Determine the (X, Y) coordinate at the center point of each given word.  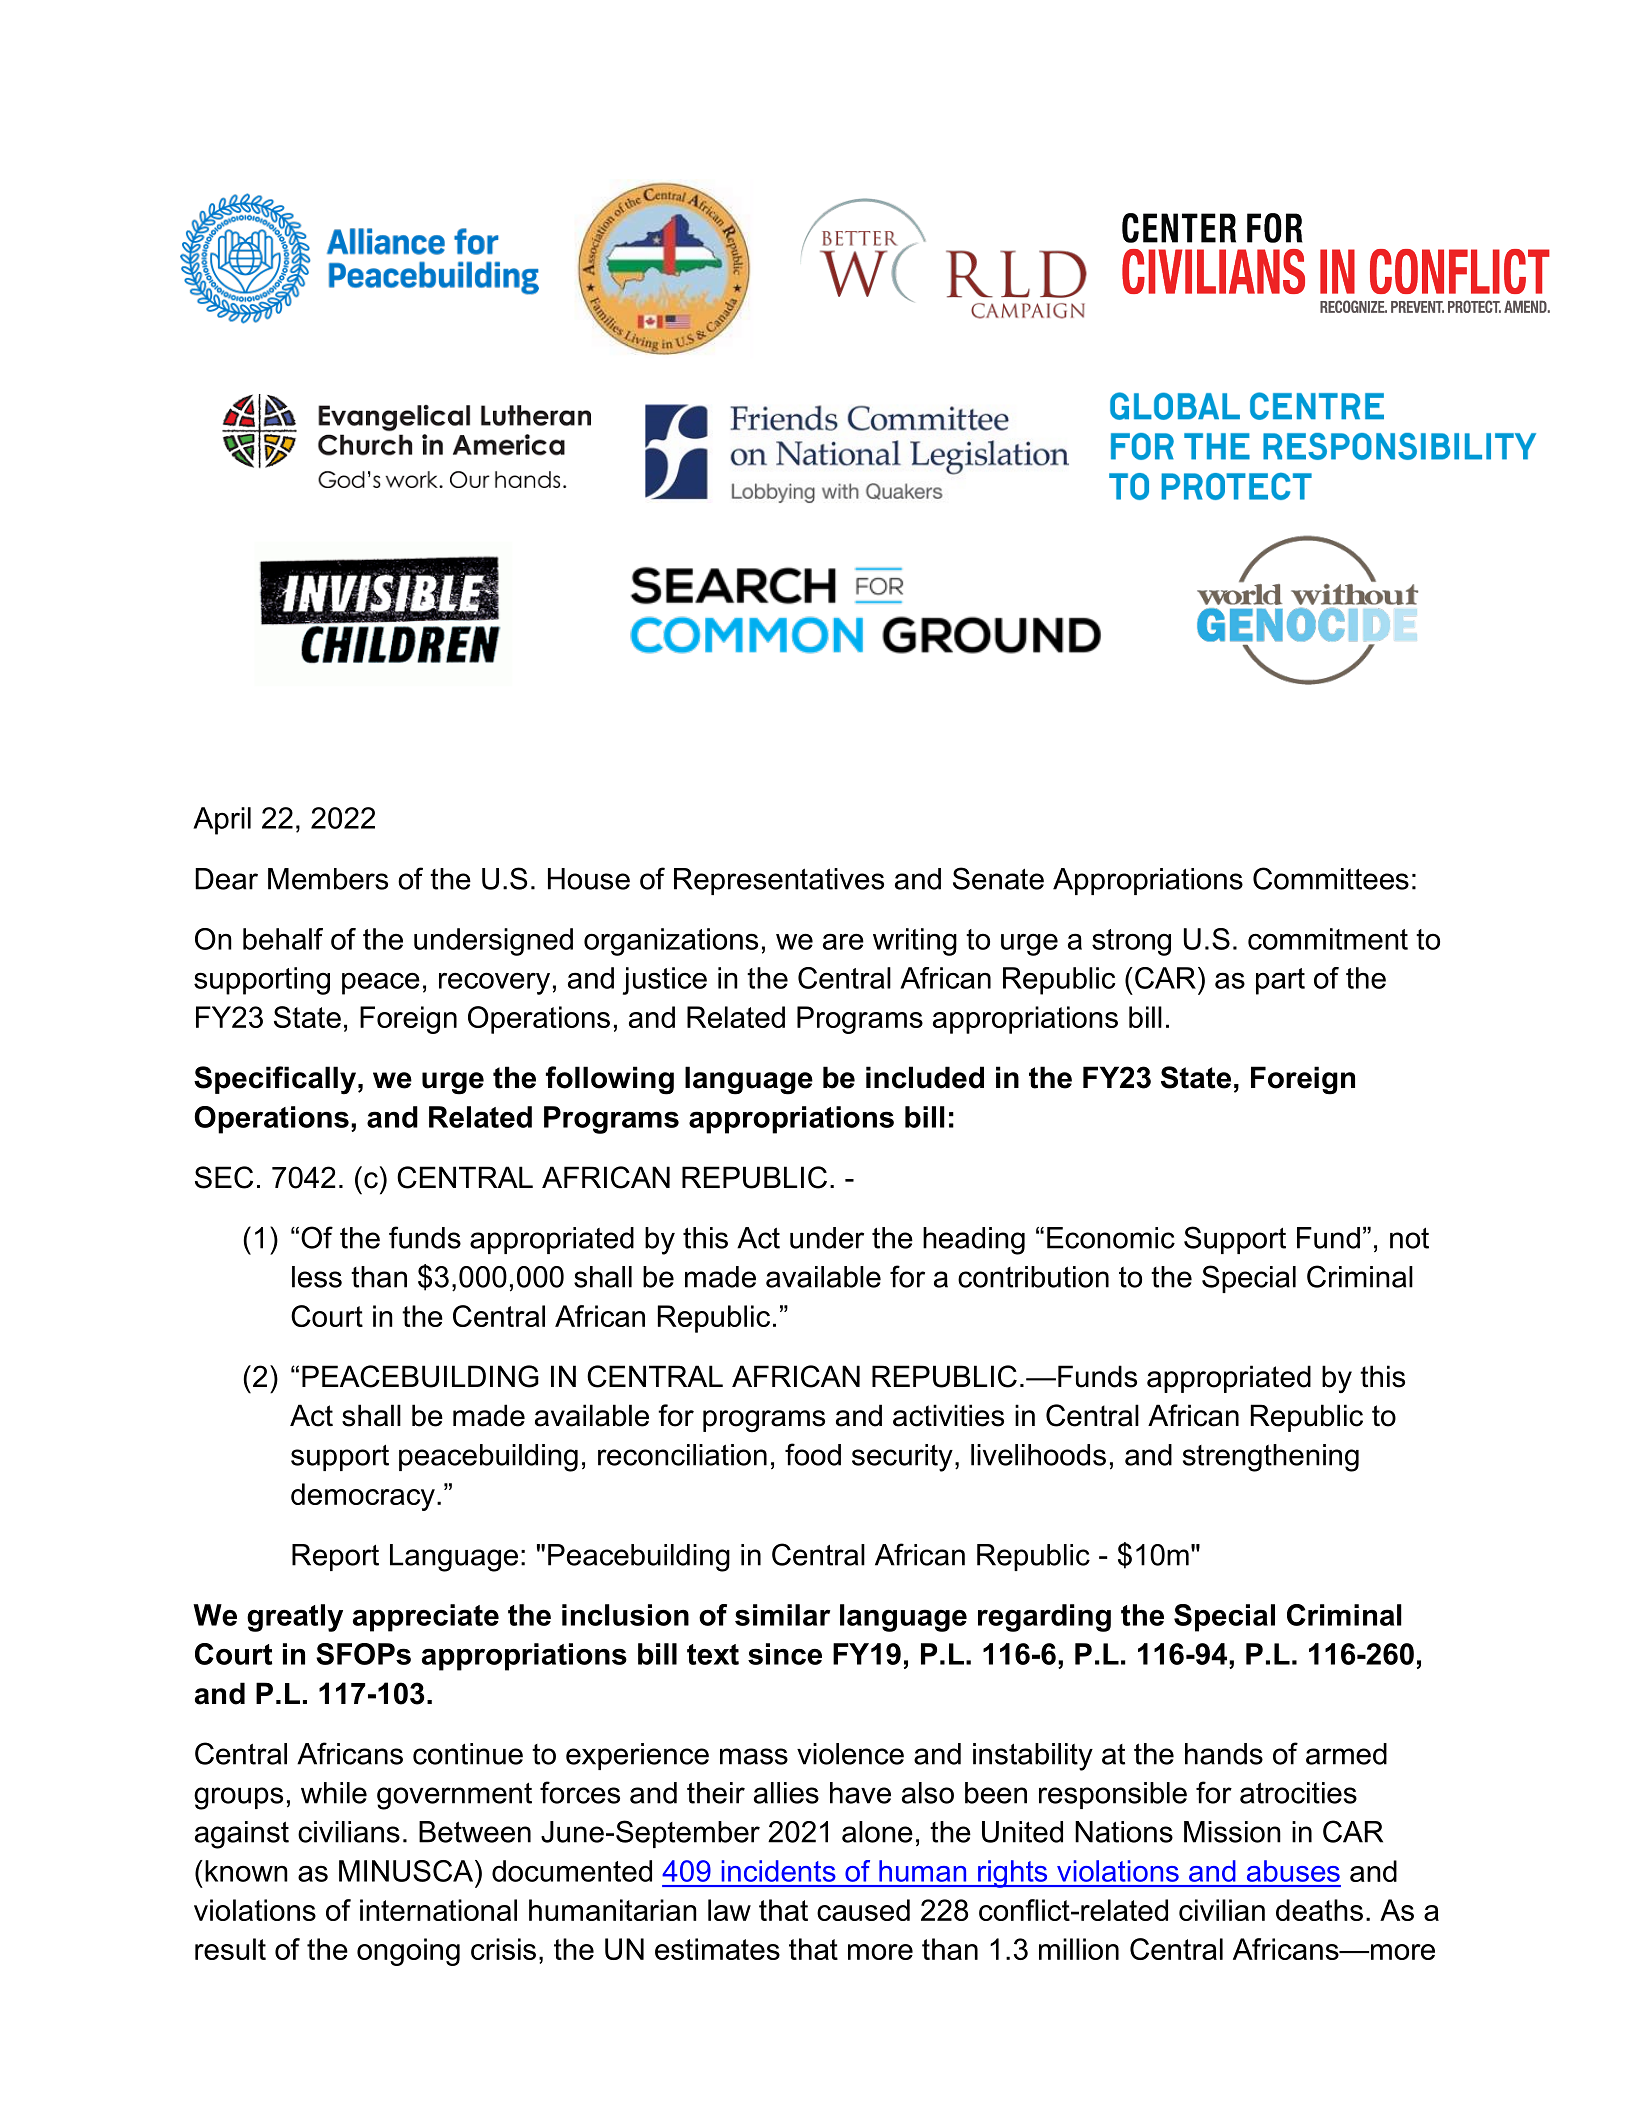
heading (974, 1241)
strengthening (1271, 1458)
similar (783, 1615)
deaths (1319, 1910)
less (317, 1277)
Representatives (779, 881)
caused (863, 1910)
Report (335, 1557)
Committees (1331, 878)
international (438, 1910)
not (1409, 1238)
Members (328, 879)
